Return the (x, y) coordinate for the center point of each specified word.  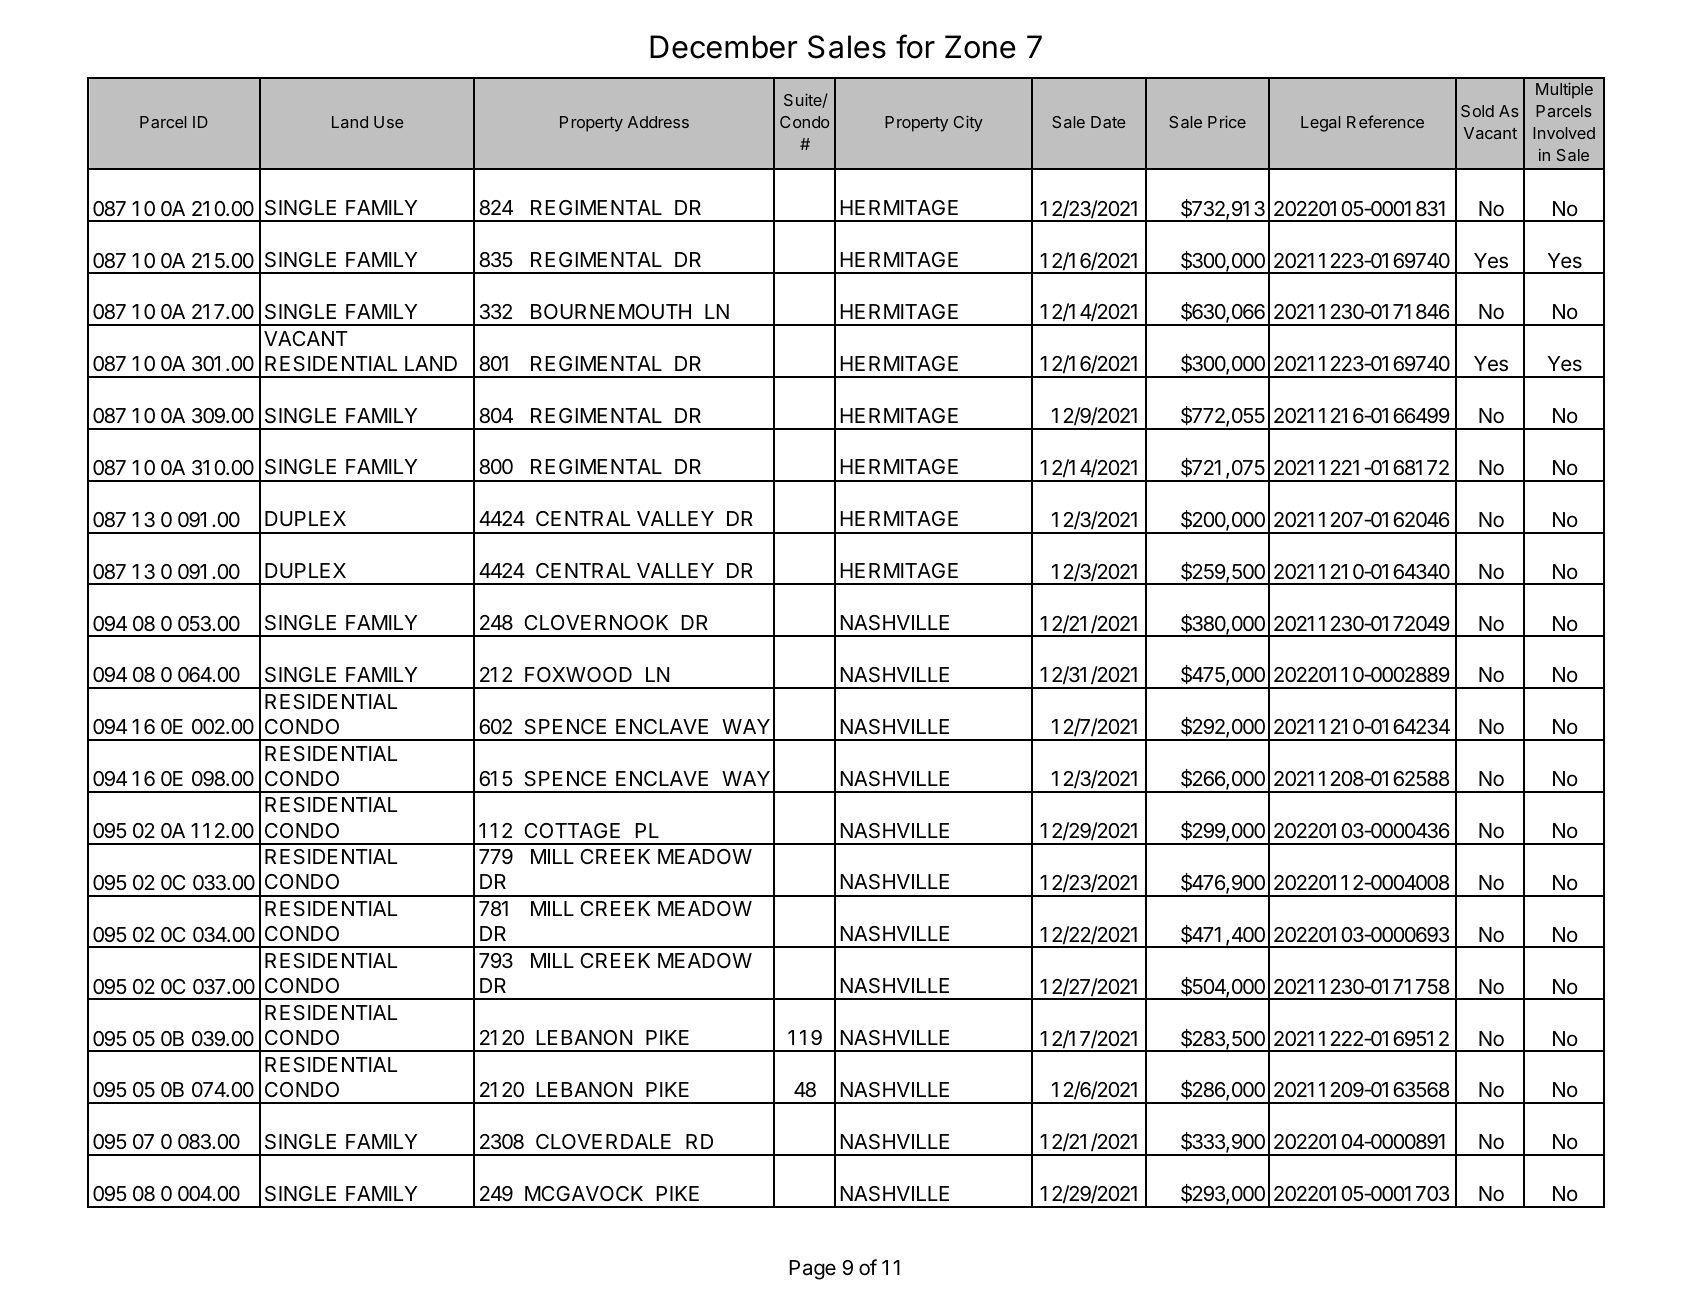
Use (389, 122)
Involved (1564, 133)
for (915, 46)
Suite (803, 100)
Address (658, 122)
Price (1227, 121)
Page (812, 1270)
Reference (1385, 121)
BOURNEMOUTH (611, 312)
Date (1108, 122)
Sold (1477, 111)
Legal (1320, 124)
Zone (980, 47)
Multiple (1564, 90)
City (968, 123)
